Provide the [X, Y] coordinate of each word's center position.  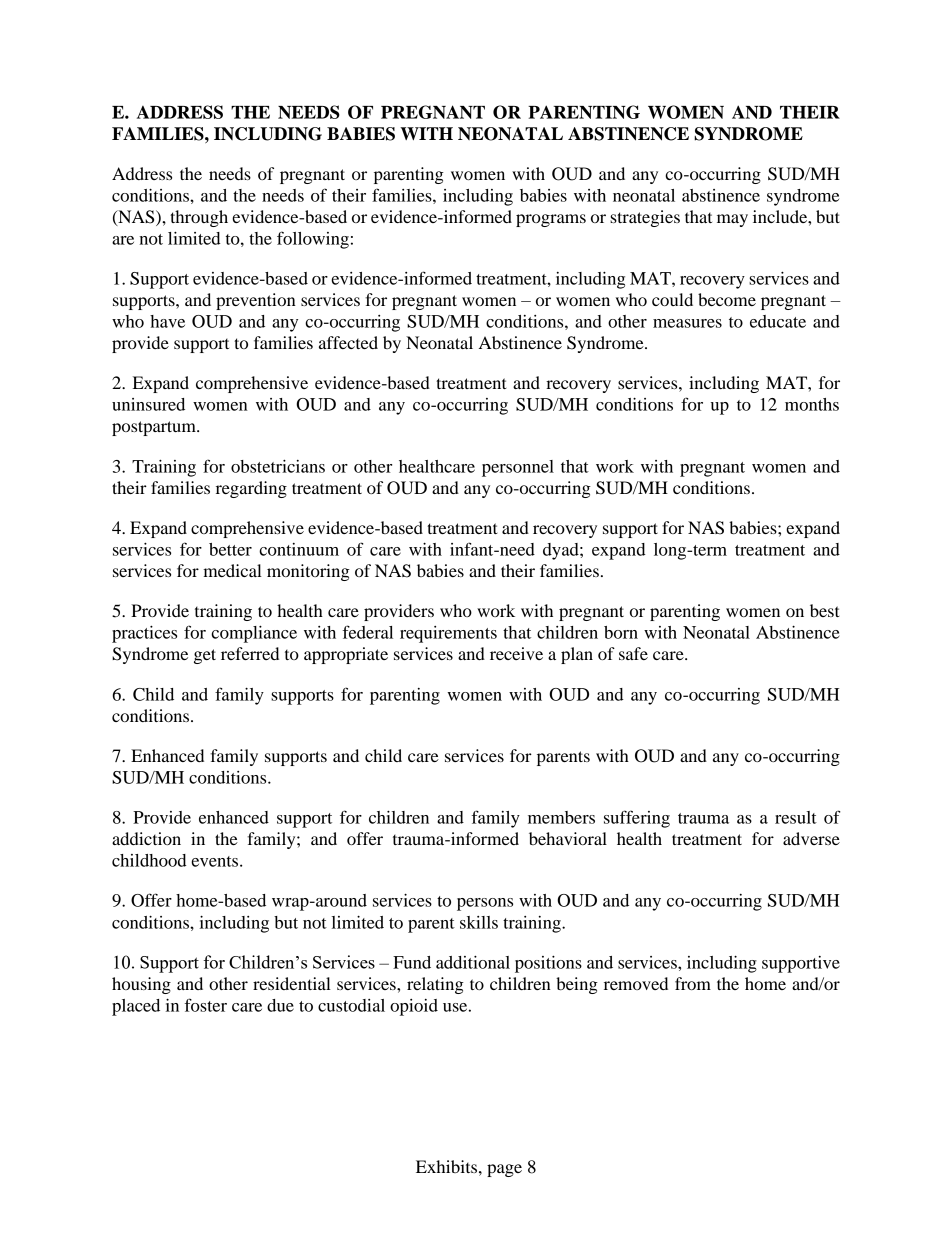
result [796, 817]
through [199, 218]
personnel [518, 468]
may [732, 220]
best [825, 610]
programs [551, 220]
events [216, 861]
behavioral [568, 838]
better [230, 549]
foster [206, 1005]
